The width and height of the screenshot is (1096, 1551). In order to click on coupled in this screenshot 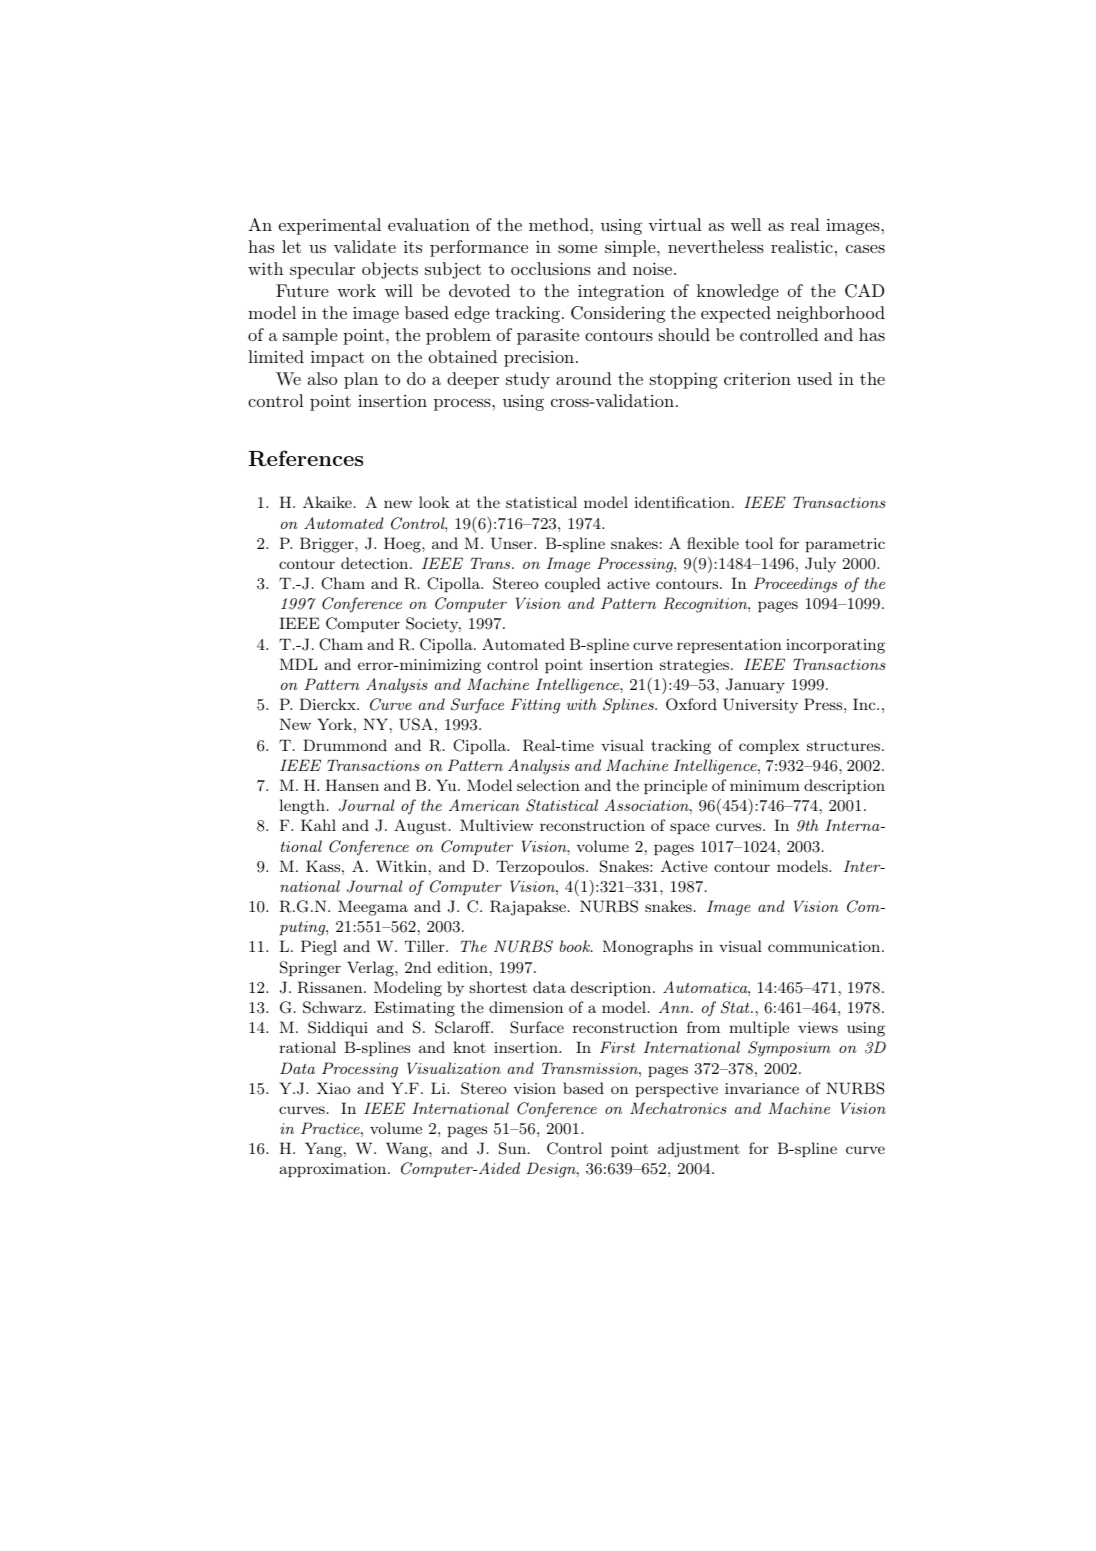, I will do `click(573, 584)`.
